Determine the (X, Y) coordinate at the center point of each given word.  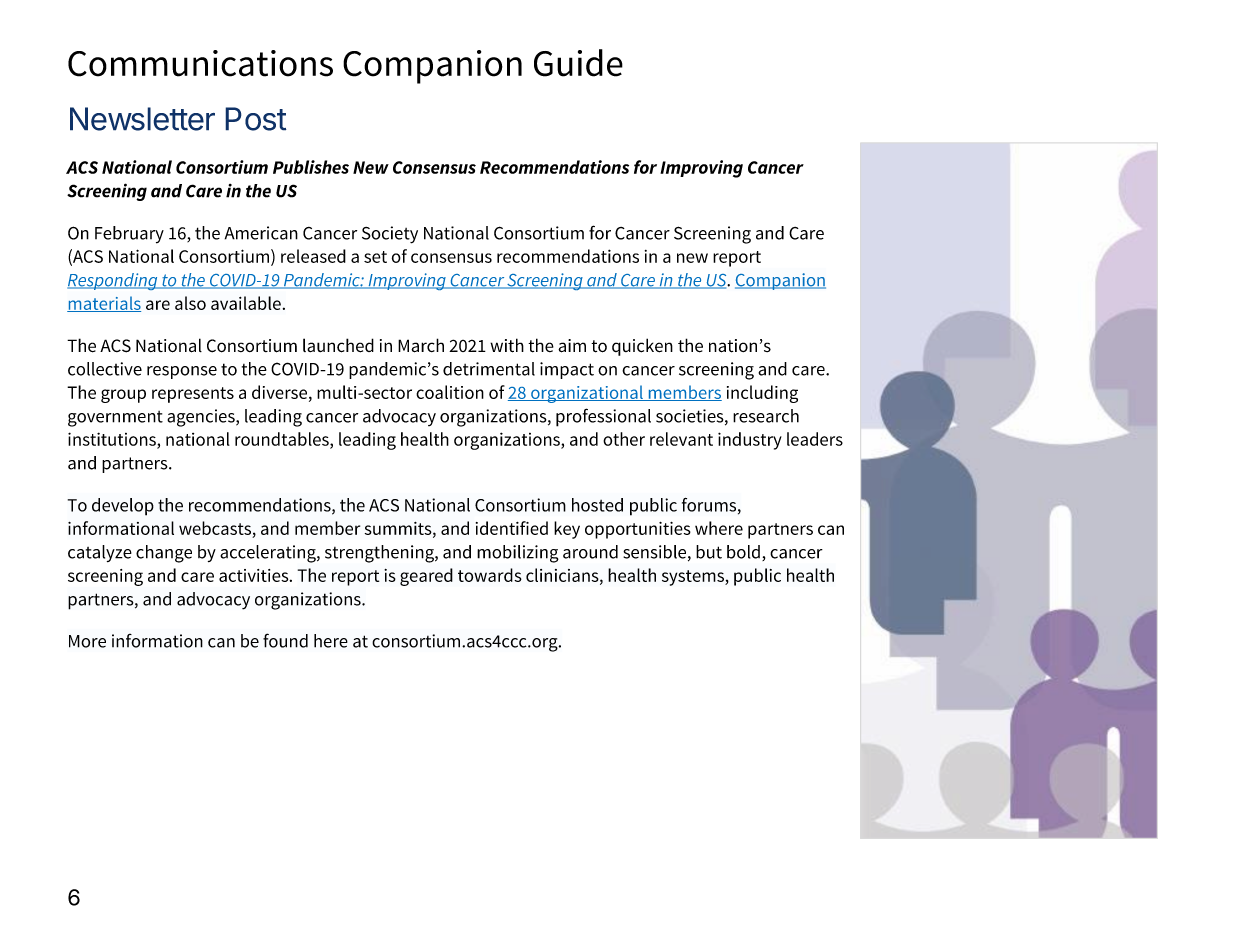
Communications (200, 63)
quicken (642, 347)
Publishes (311, 167)
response (182, 372)
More (87, 641)
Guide (578, 63)
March (421, 345)
